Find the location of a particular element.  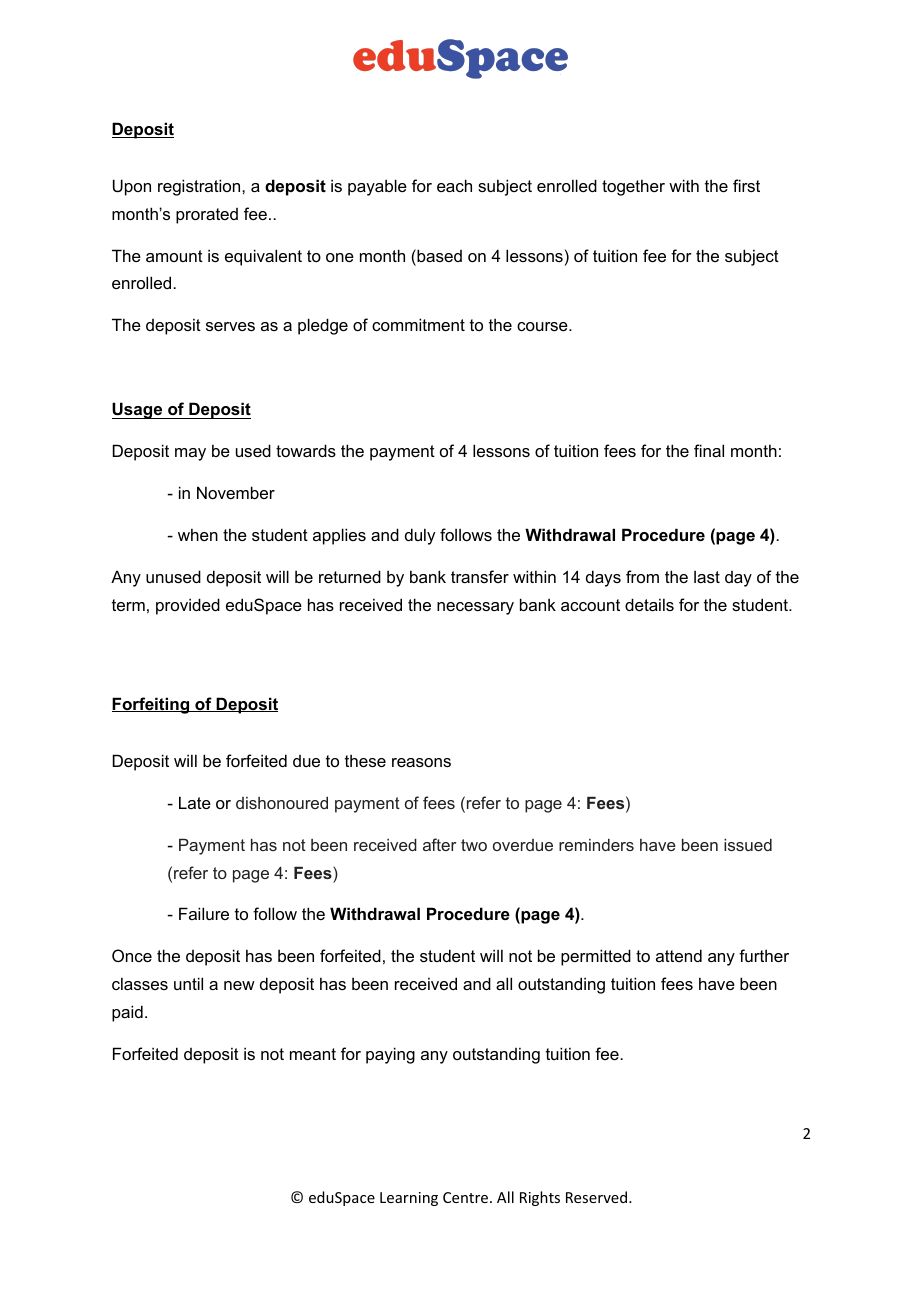

Forfeiting is located at coordinates (152, 705).
